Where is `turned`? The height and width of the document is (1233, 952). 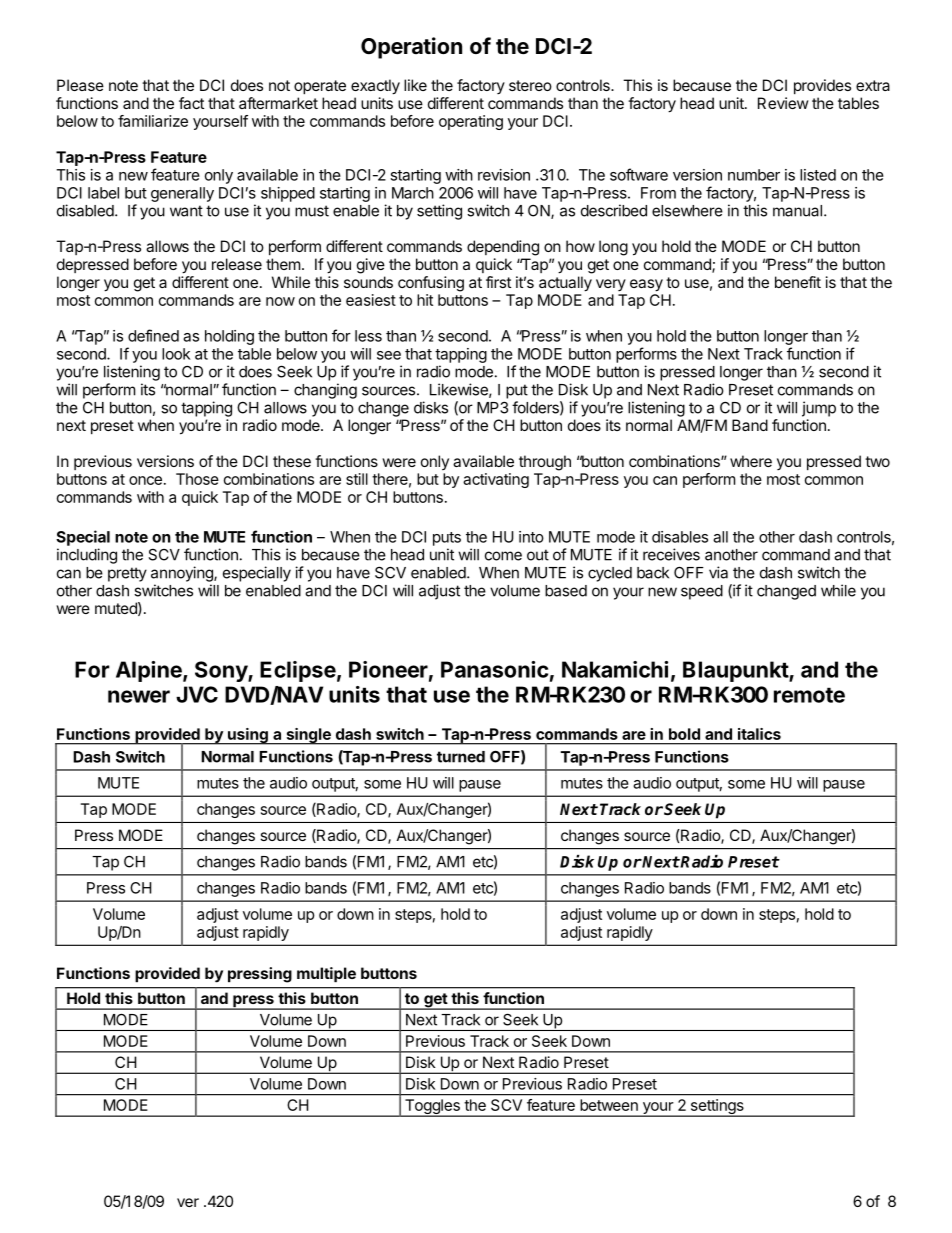 turned is located at coordinates (461, 757).
